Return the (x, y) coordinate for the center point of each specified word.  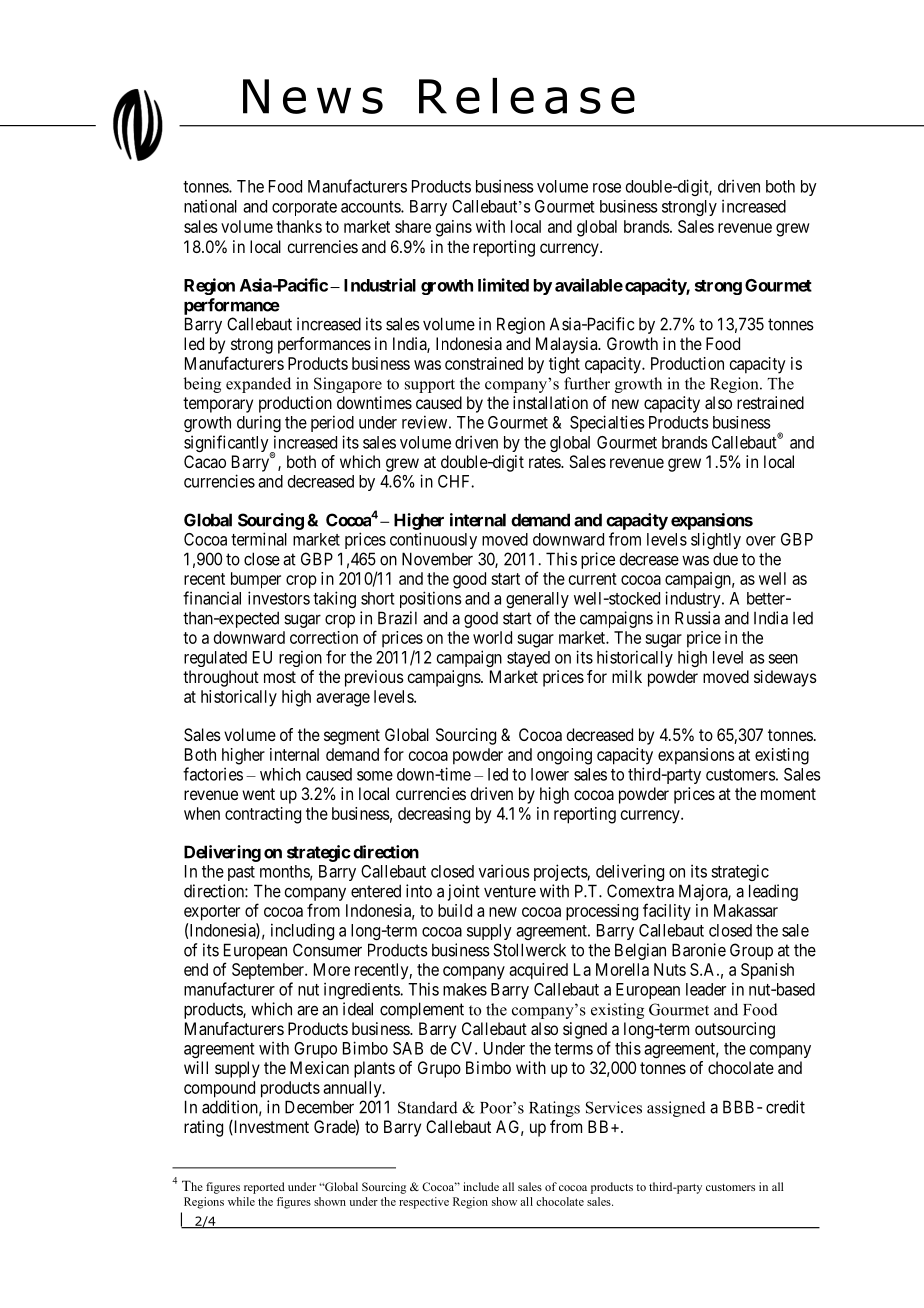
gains (454, 228)
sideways (785, 678)
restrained (770, 402)
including (302, 931)
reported (264, 1188)
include (481, 1186)
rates (545, 462)
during (259, 423)
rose (607, 188)
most (280, 677)
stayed (528, 659)
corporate (304, 208)
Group (751, 951)
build (455, 910)
